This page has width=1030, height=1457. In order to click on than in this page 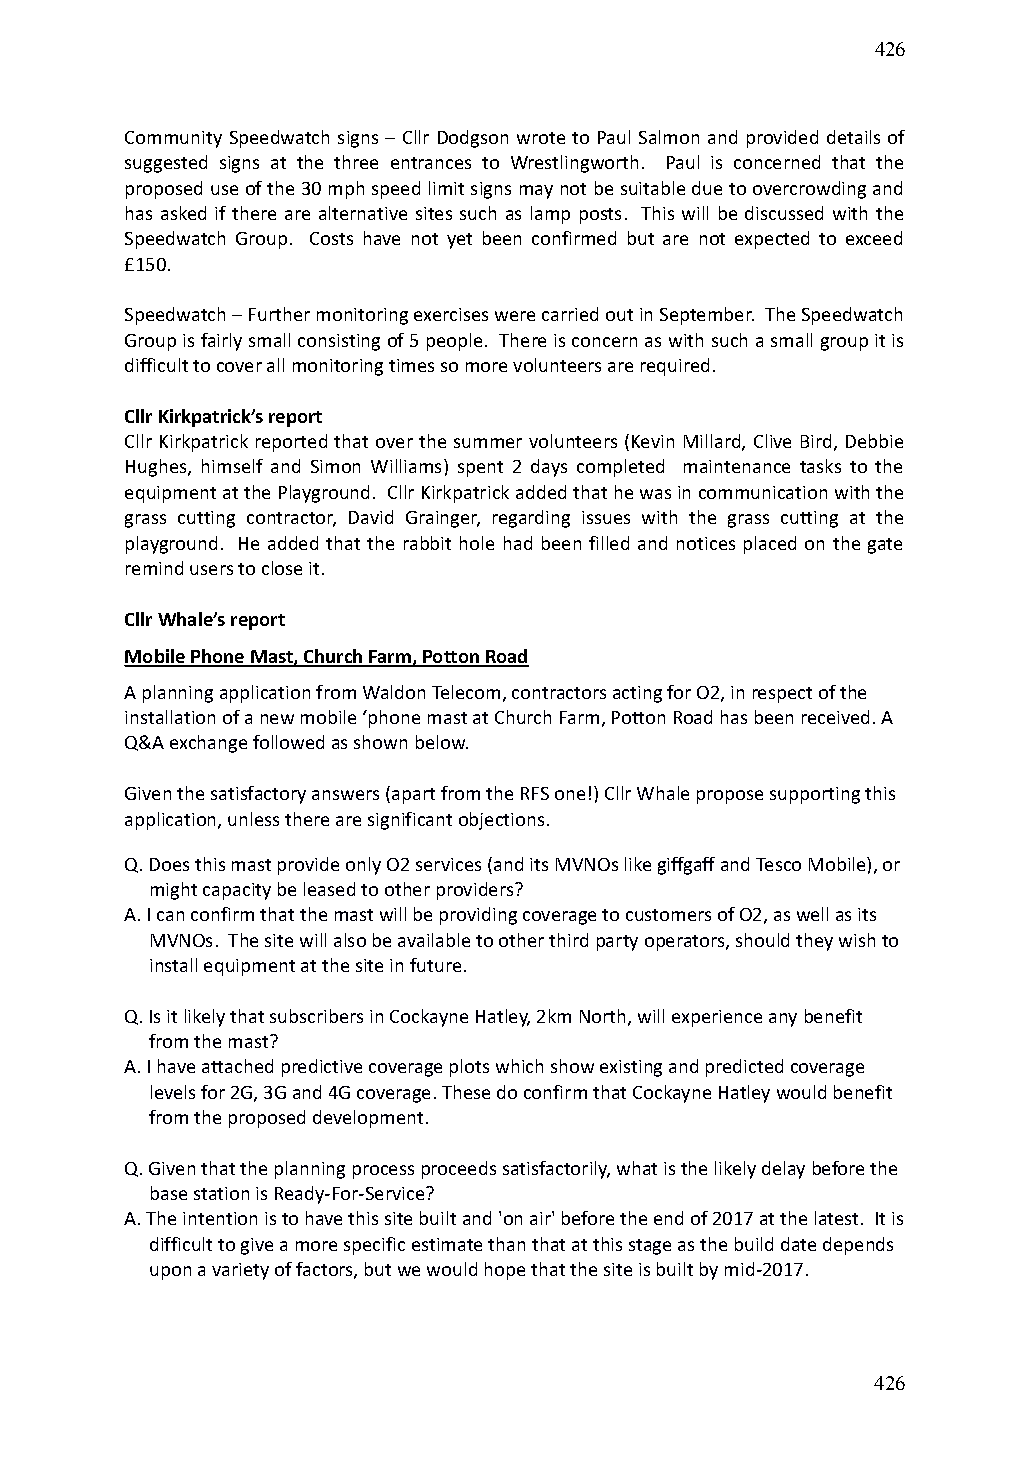, I will do `click(506, 1244)`.
